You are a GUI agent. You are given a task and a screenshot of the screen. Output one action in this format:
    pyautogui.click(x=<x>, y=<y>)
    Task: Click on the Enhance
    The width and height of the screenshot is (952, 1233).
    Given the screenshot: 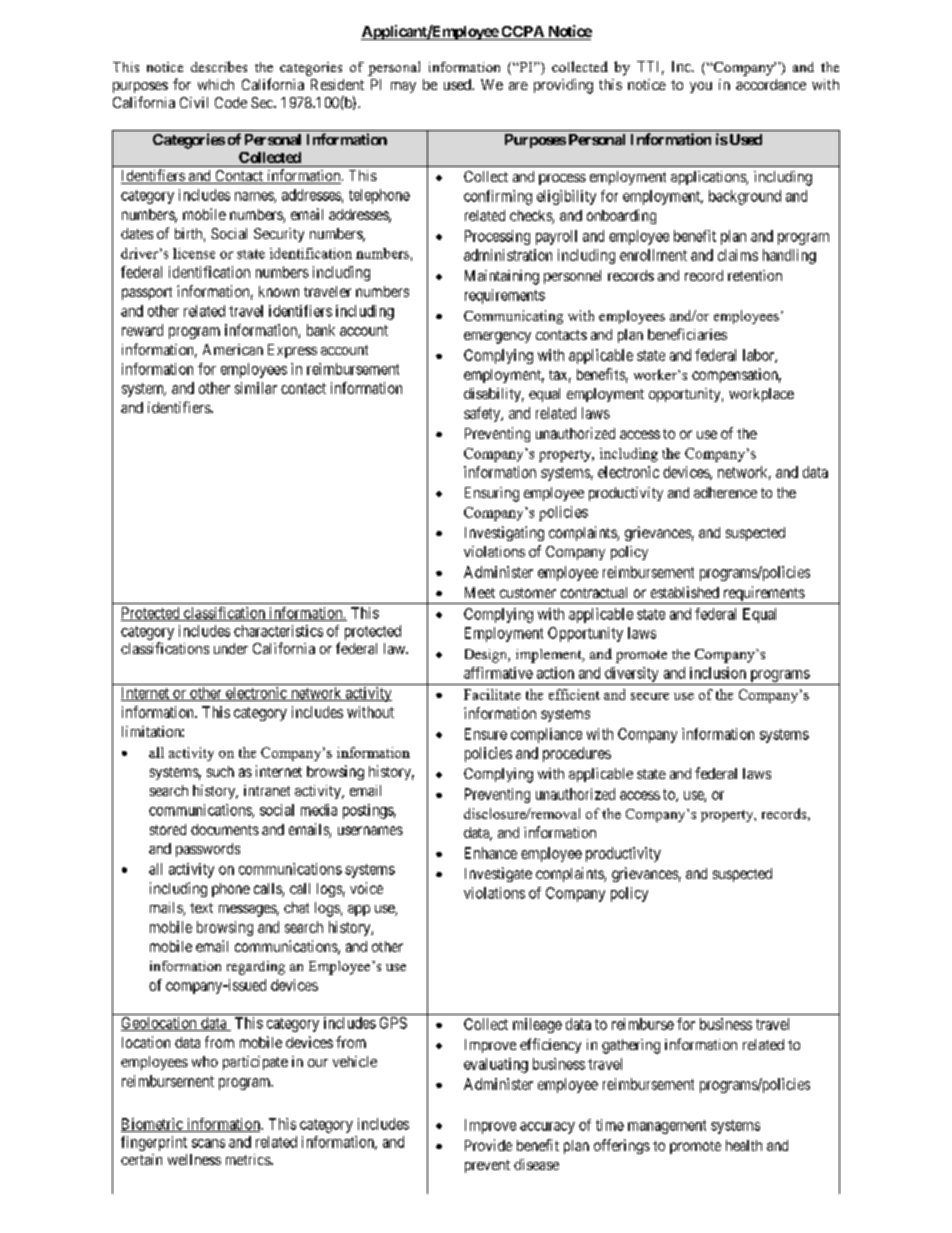 What is the action you would take?
    pyautogui.click(x=491, y=853)
